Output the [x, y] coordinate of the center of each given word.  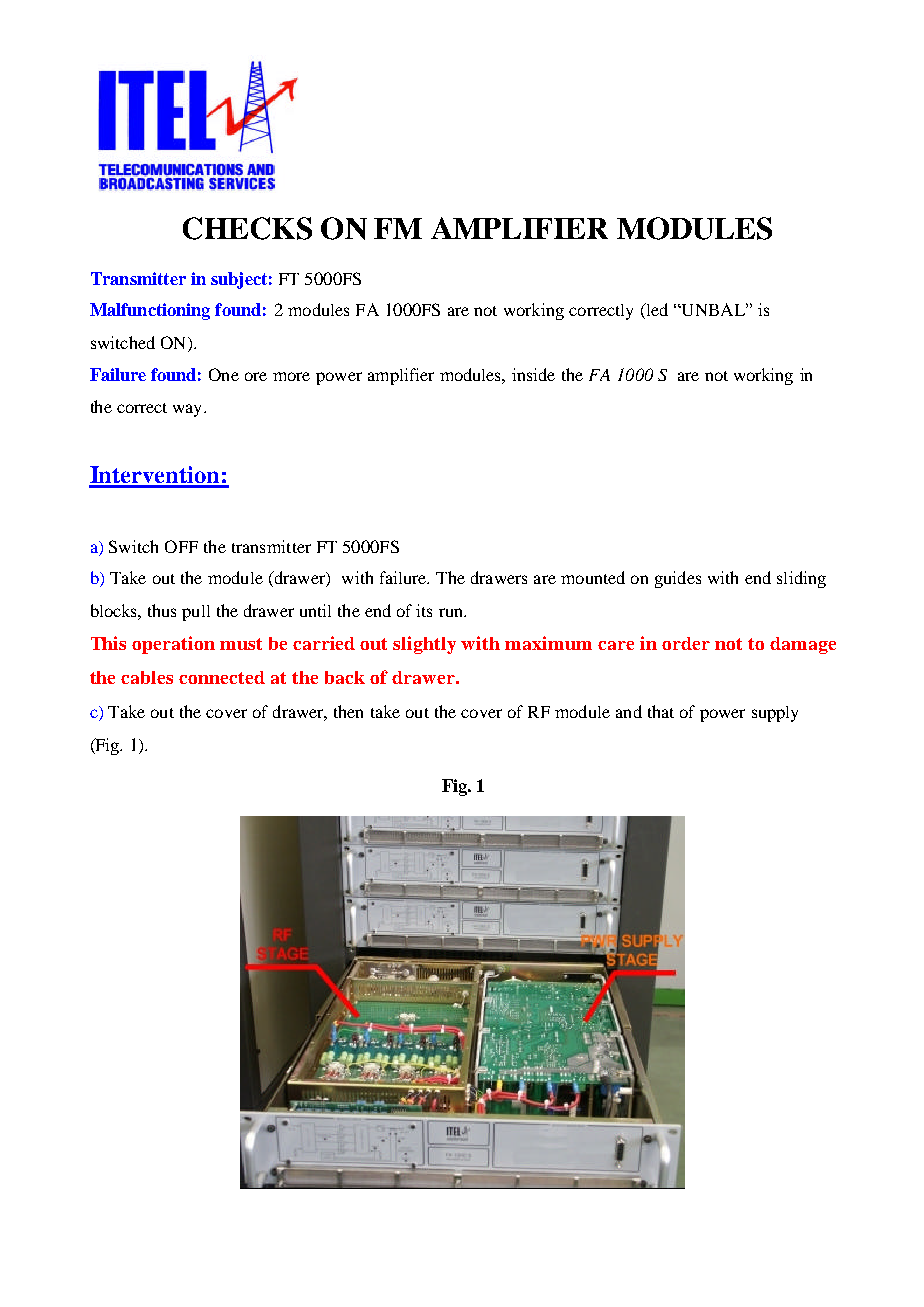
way [189, 410]
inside [533, 374]
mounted [593, 577]
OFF [181, 546]
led [656, 311]
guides [678, 579]
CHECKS [247, 228]
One [224, 374]
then [348, 711]
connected [222, 677]
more [291, 376]
